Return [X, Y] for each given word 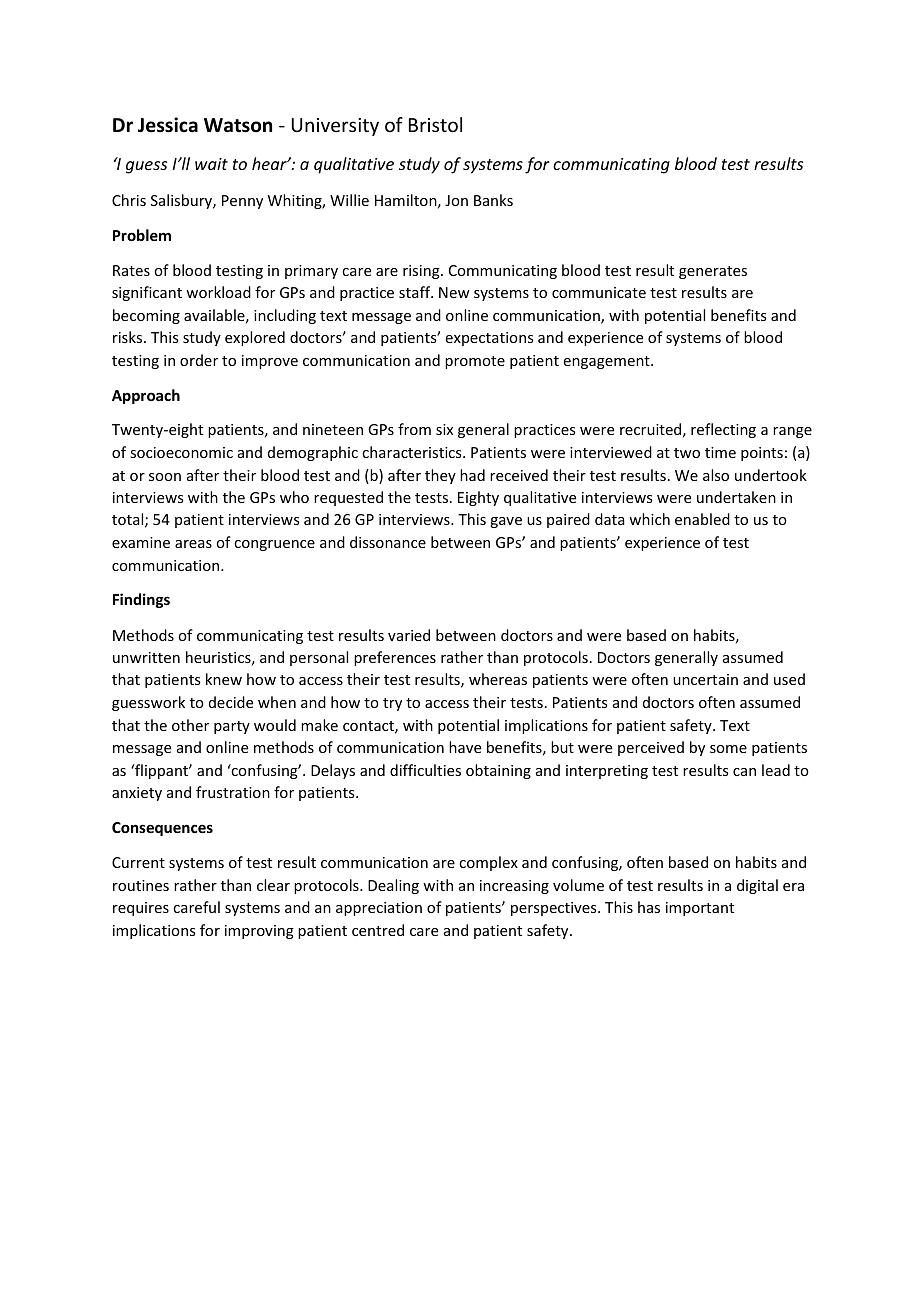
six [444, 429]
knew [224, 679]
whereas [498, 679]
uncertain [705, 679]
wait [211, 164]
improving [259, 932]
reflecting [723, 430]
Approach [146, 396]
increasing [514, 887]
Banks [493, 200]
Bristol [435, 124]
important [700, 909]
